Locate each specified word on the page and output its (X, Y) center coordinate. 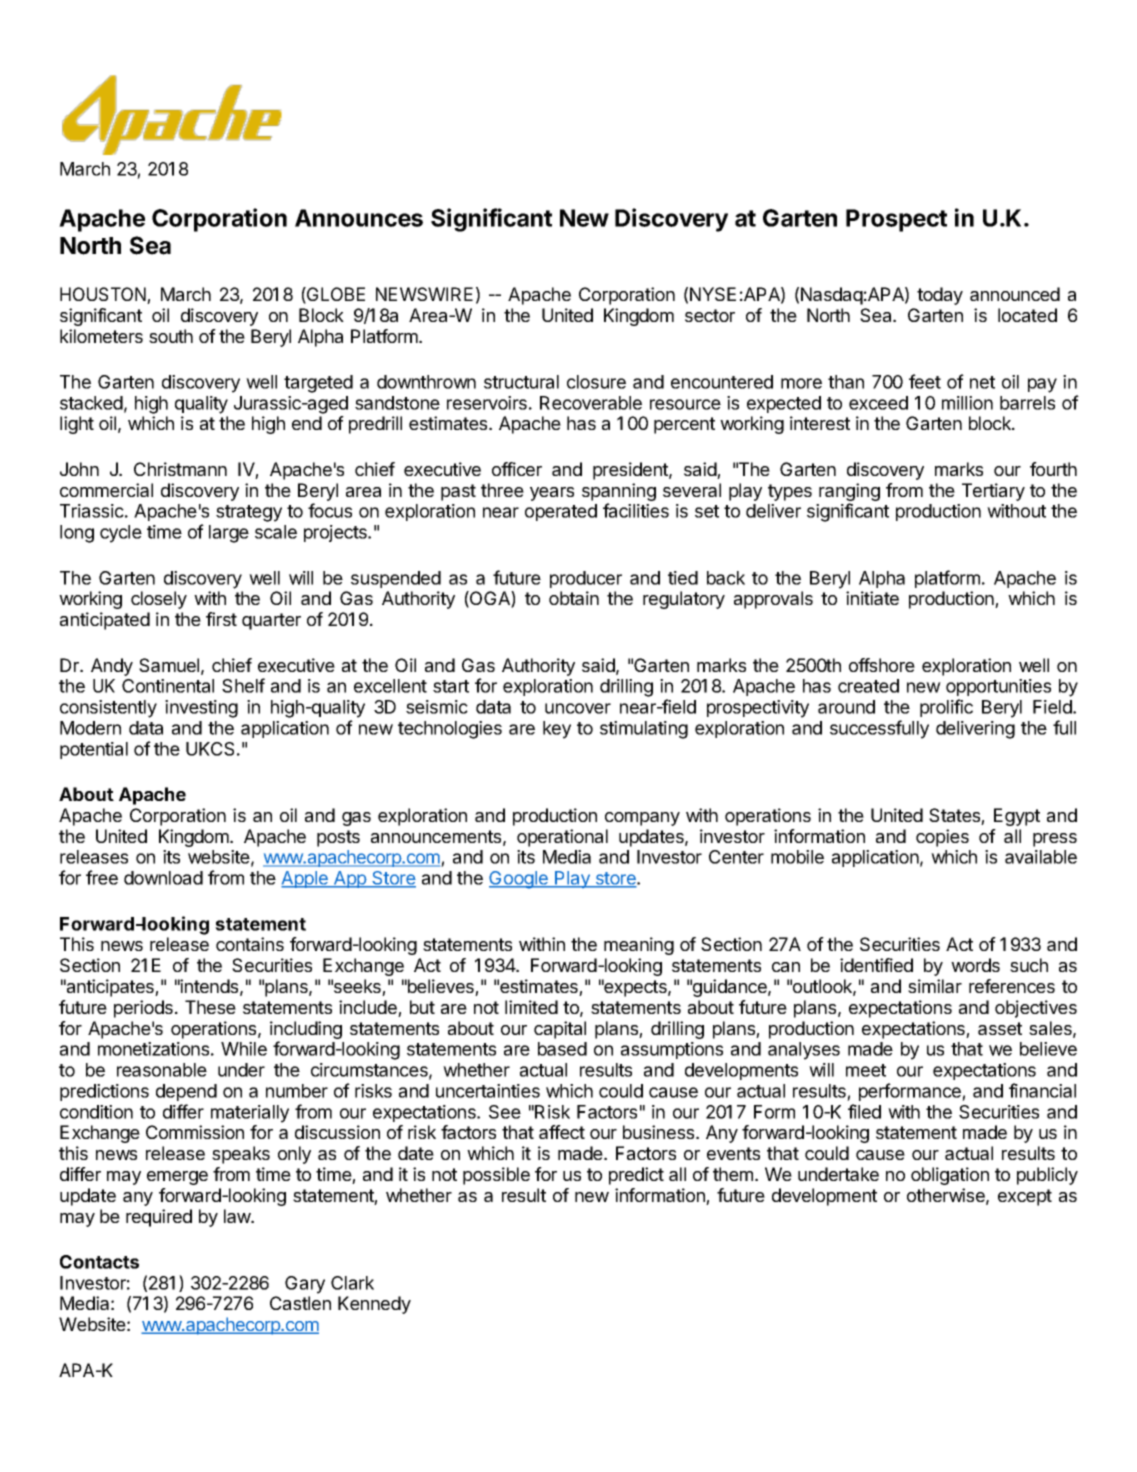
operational (562, 838)
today (940, 296)
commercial (106, 490)
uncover (578, 708)
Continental (168, 686)
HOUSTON (104, 295)
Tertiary (993, 492)
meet (866, 1070)
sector (710, 315)
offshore (882, 665)
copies (942, 838)
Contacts (99, 1262)
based (562, 1049)
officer (517, 469)
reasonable (162, 1070)
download (163, 878)
